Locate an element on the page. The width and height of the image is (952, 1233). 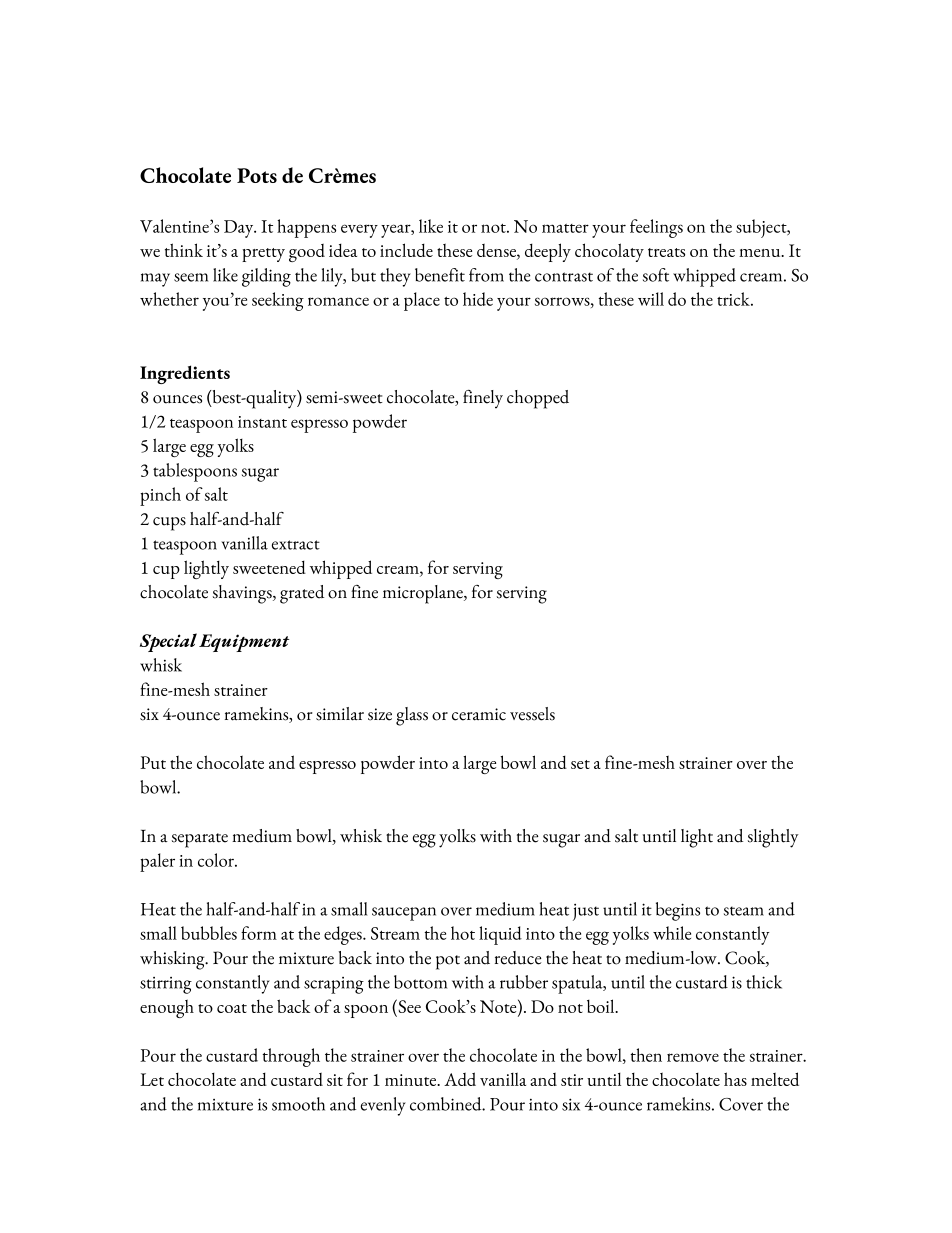
chopped is located at coordinates (538, 399).
